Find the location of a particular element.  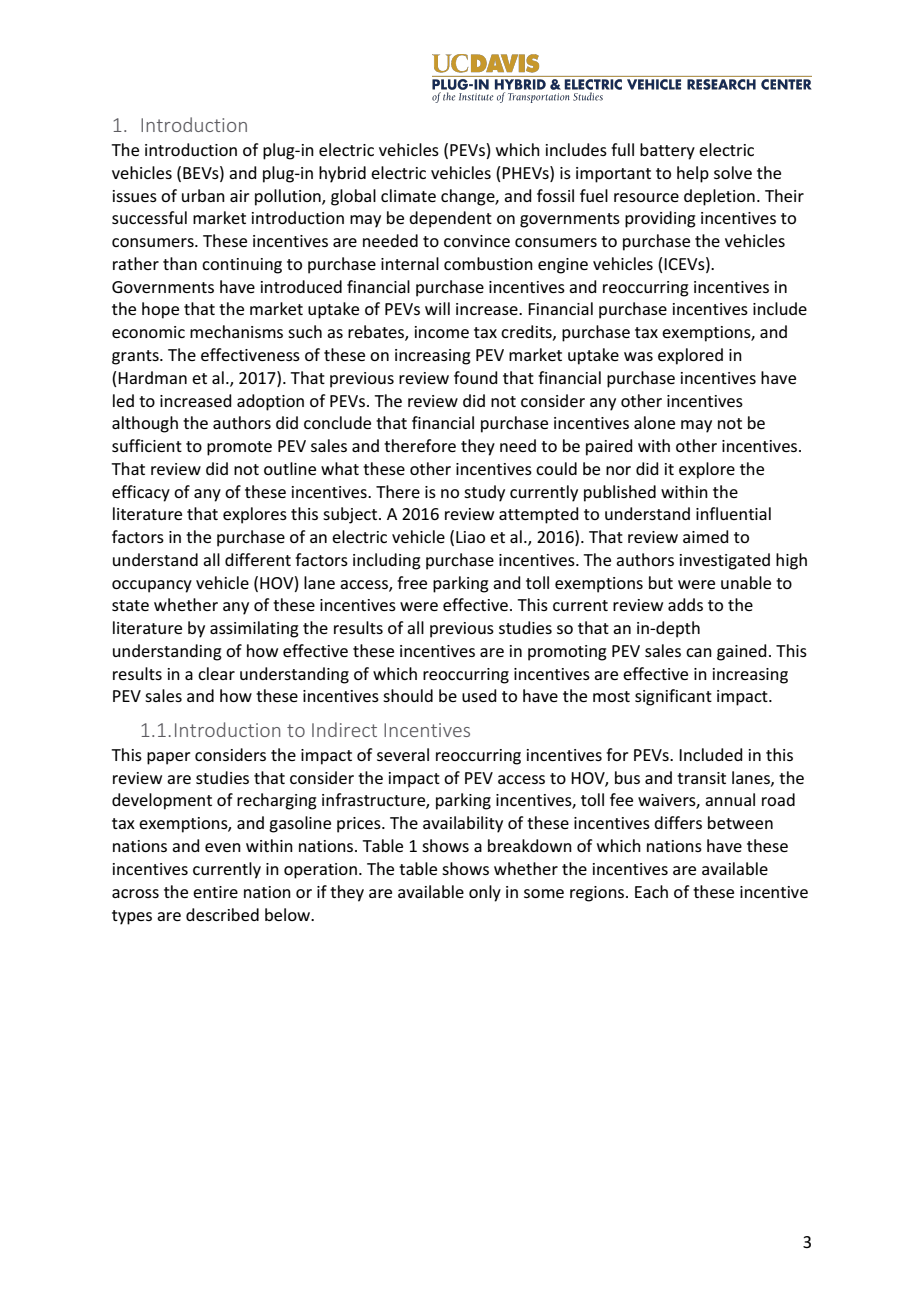

only is located at coordinates (485, 893).
